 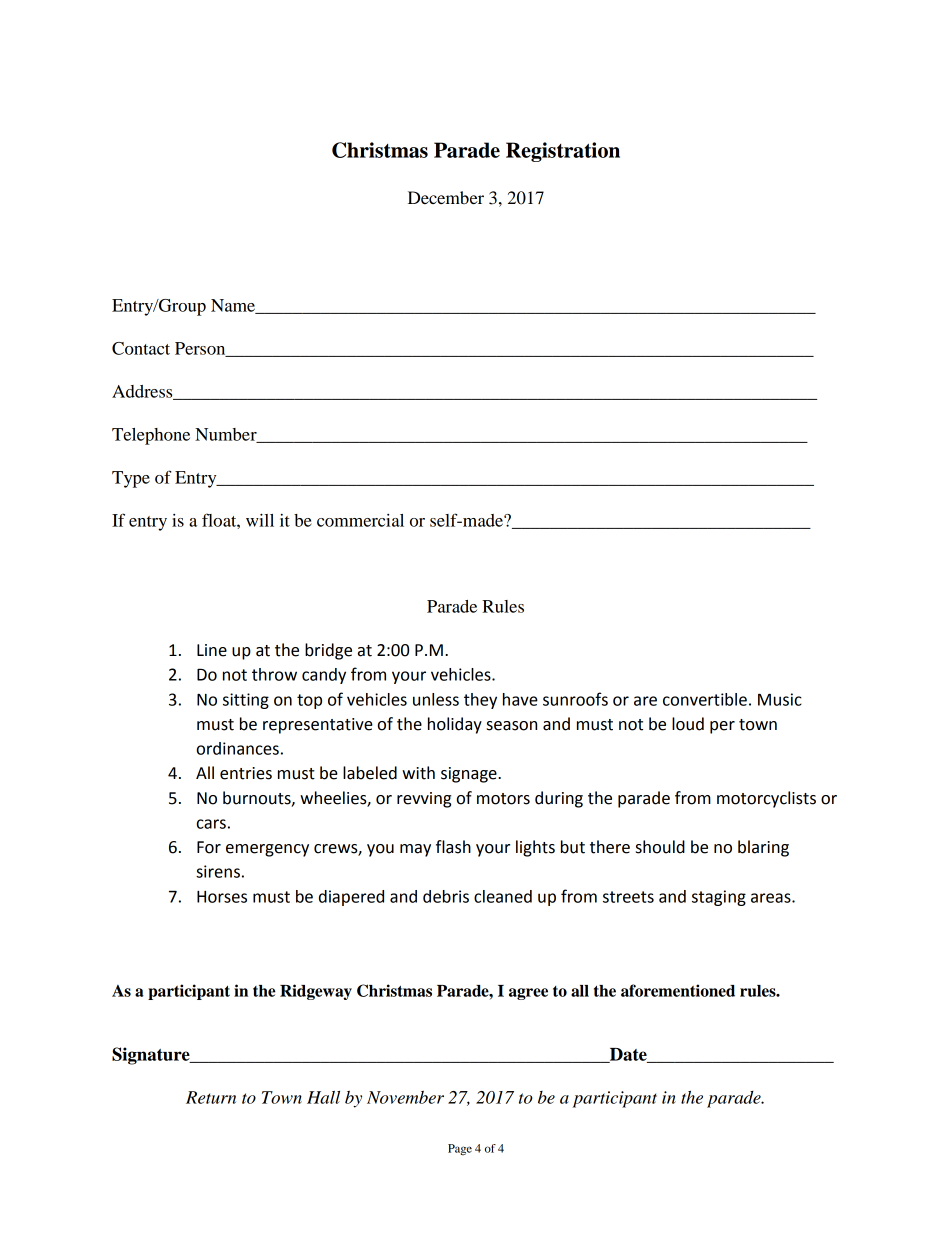 I want to click on loud, so click(x=688, y=724).
